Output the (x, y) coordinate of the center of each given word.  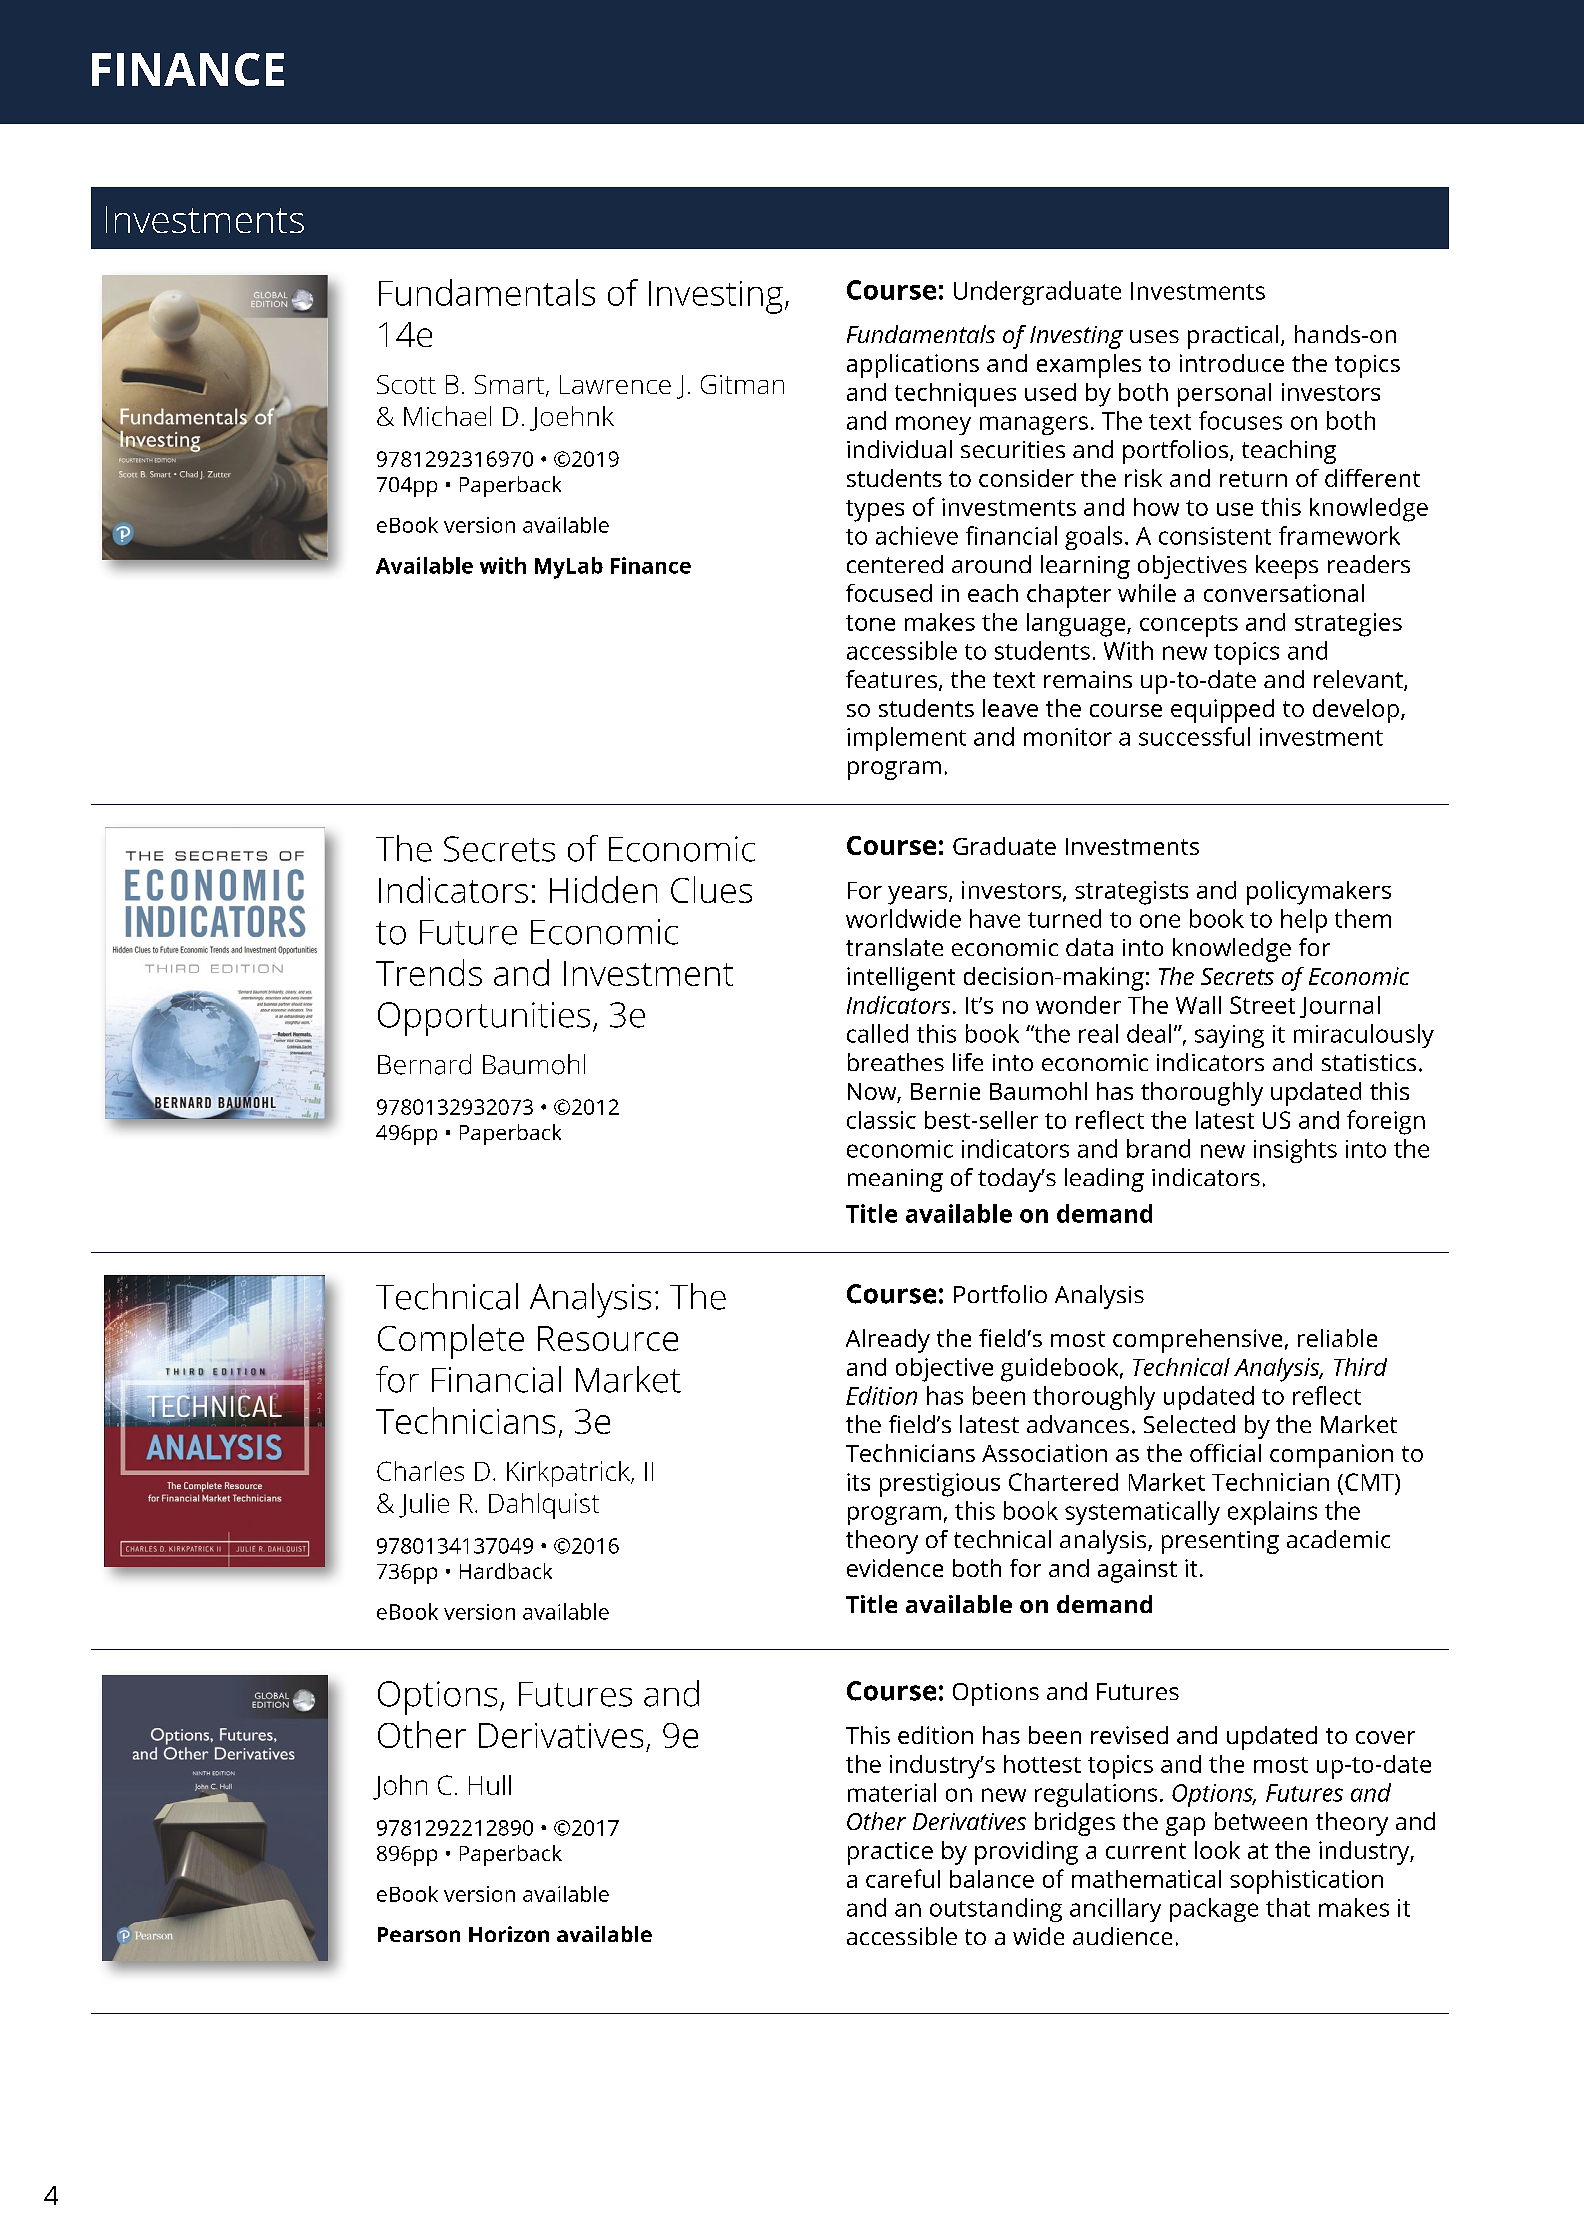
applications (913, 366)
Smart (509, 384)
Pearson (419, 1934)
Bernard (424, 1064)
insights (1295, 1151)
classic (881, 1120)
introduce (1232, 363)
